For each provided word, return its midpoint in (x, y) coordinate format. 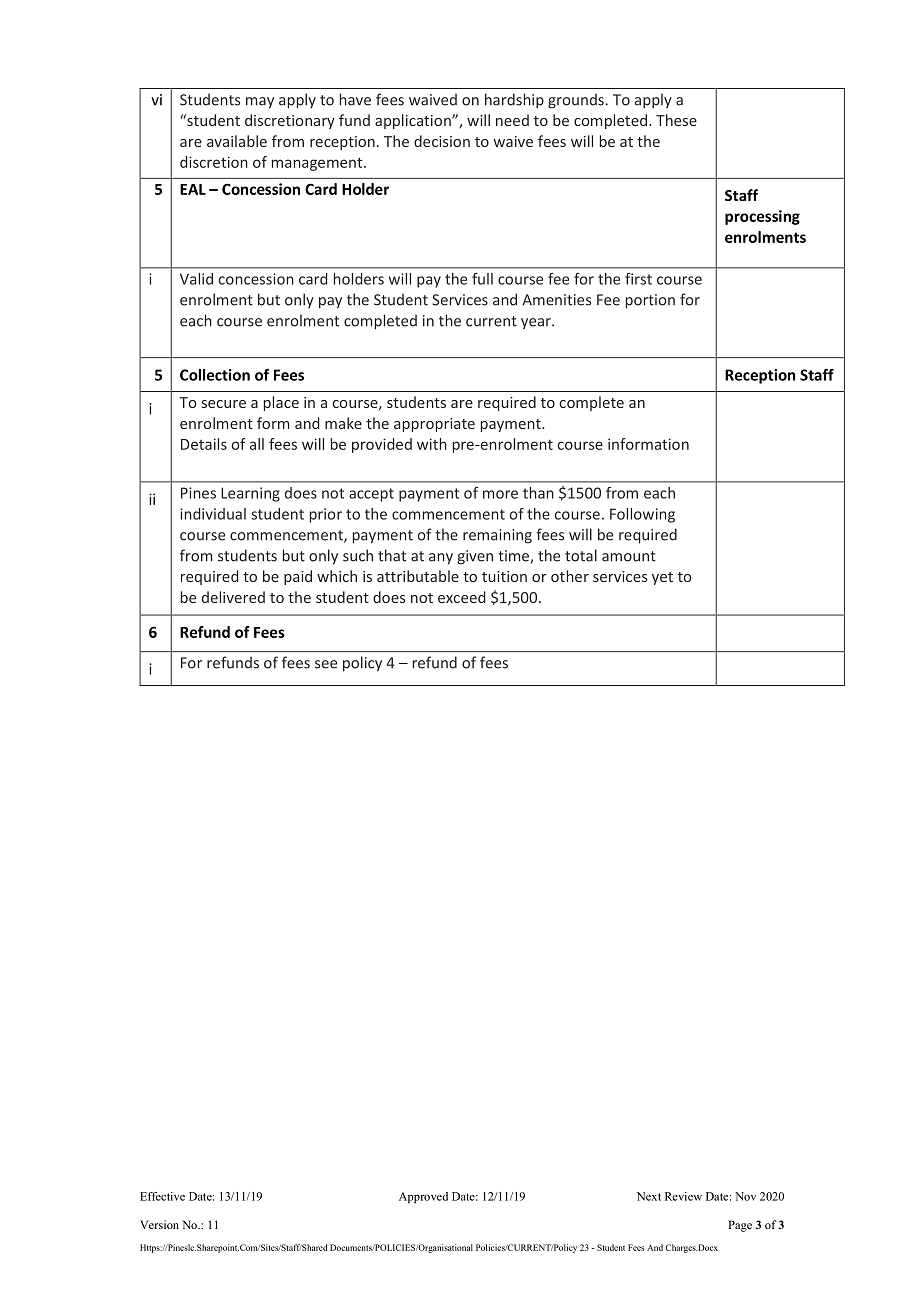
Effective (162, 1196)
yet (662, 578)
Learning (250, 494)
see (326, 664)
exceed (461, 597)
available (237, 141)
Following (642, 515)
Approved (423, 1197)
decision (442, 141)
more (500, 494)
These (676, 120)
